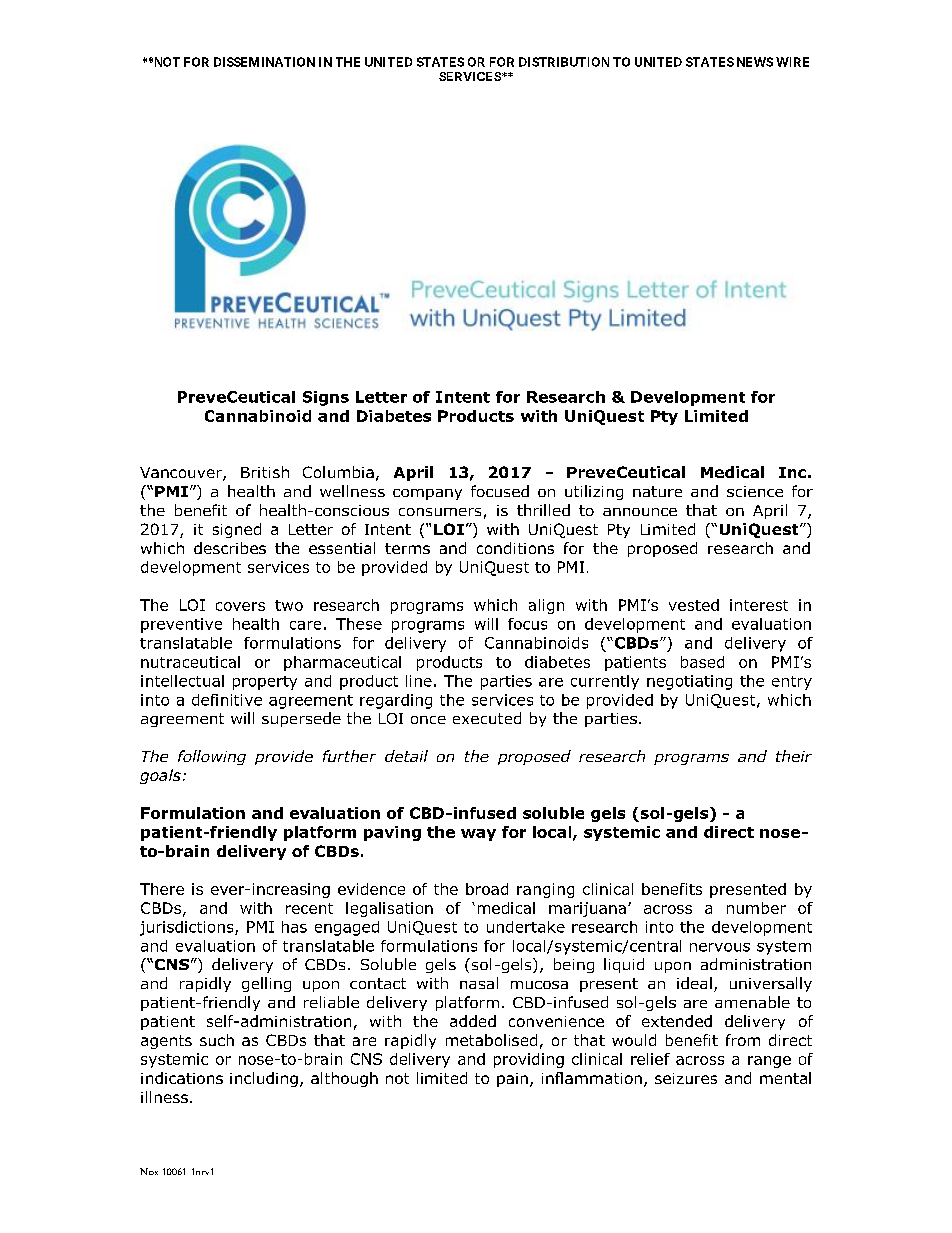  Describe the element at coordinates (756, 908) in the screenshot. I see `number` at that location.
